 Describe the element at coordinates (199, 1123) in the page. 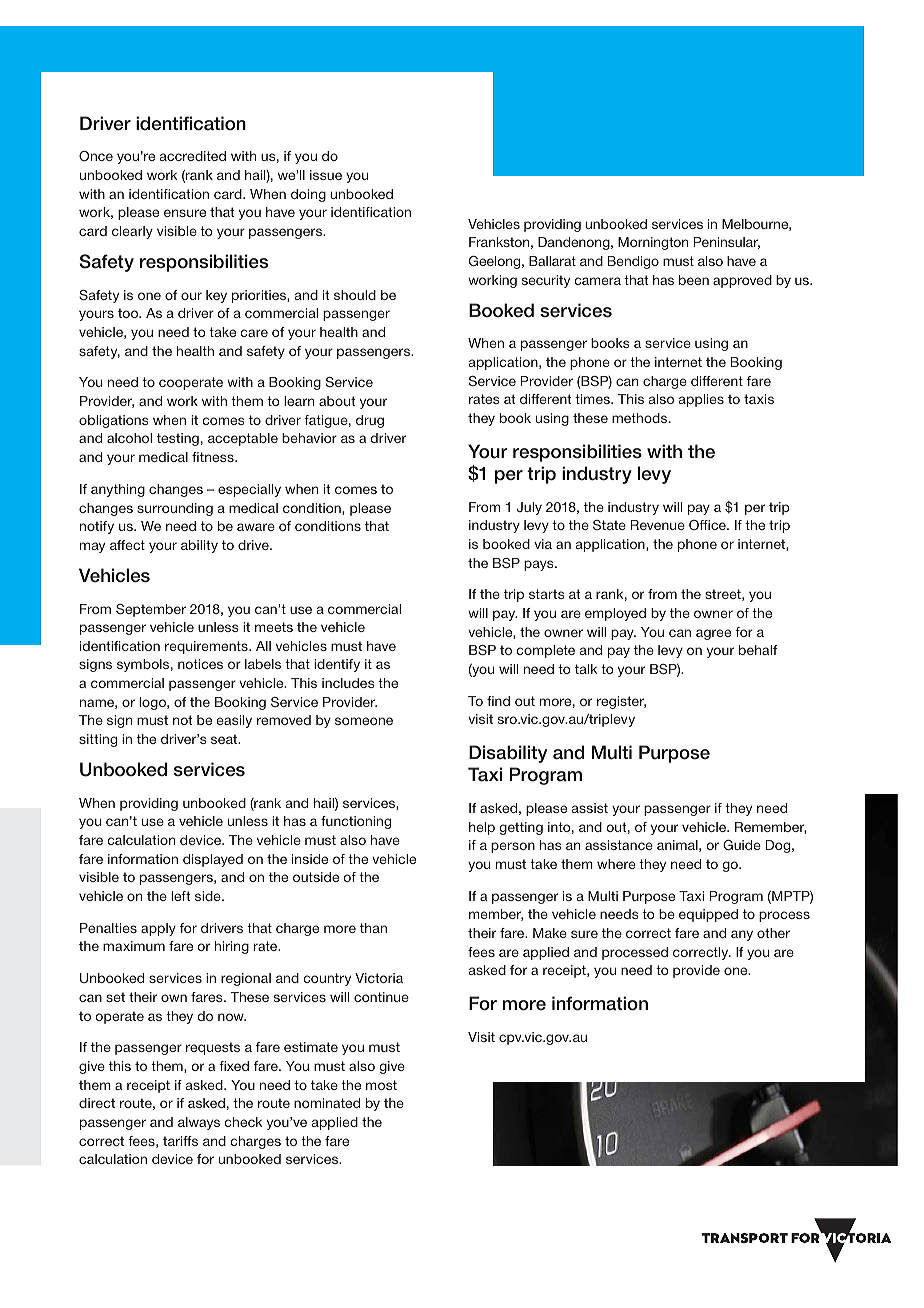

I see `always` at that location.
